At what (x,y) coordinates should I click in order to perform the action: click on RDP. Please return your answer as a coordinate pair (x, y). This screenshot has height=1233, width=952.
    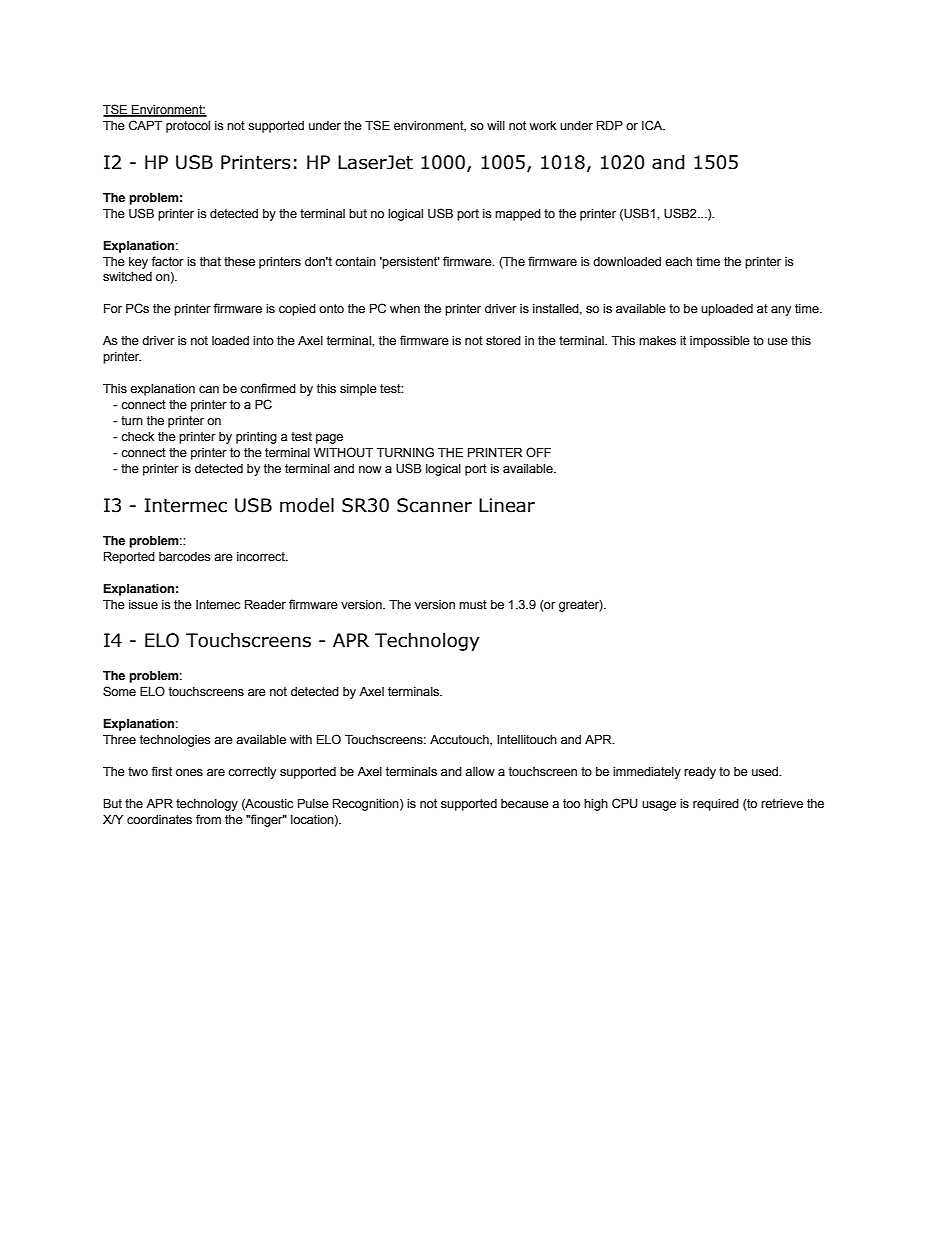
    Looking at the image, I should click on (610, 125).
